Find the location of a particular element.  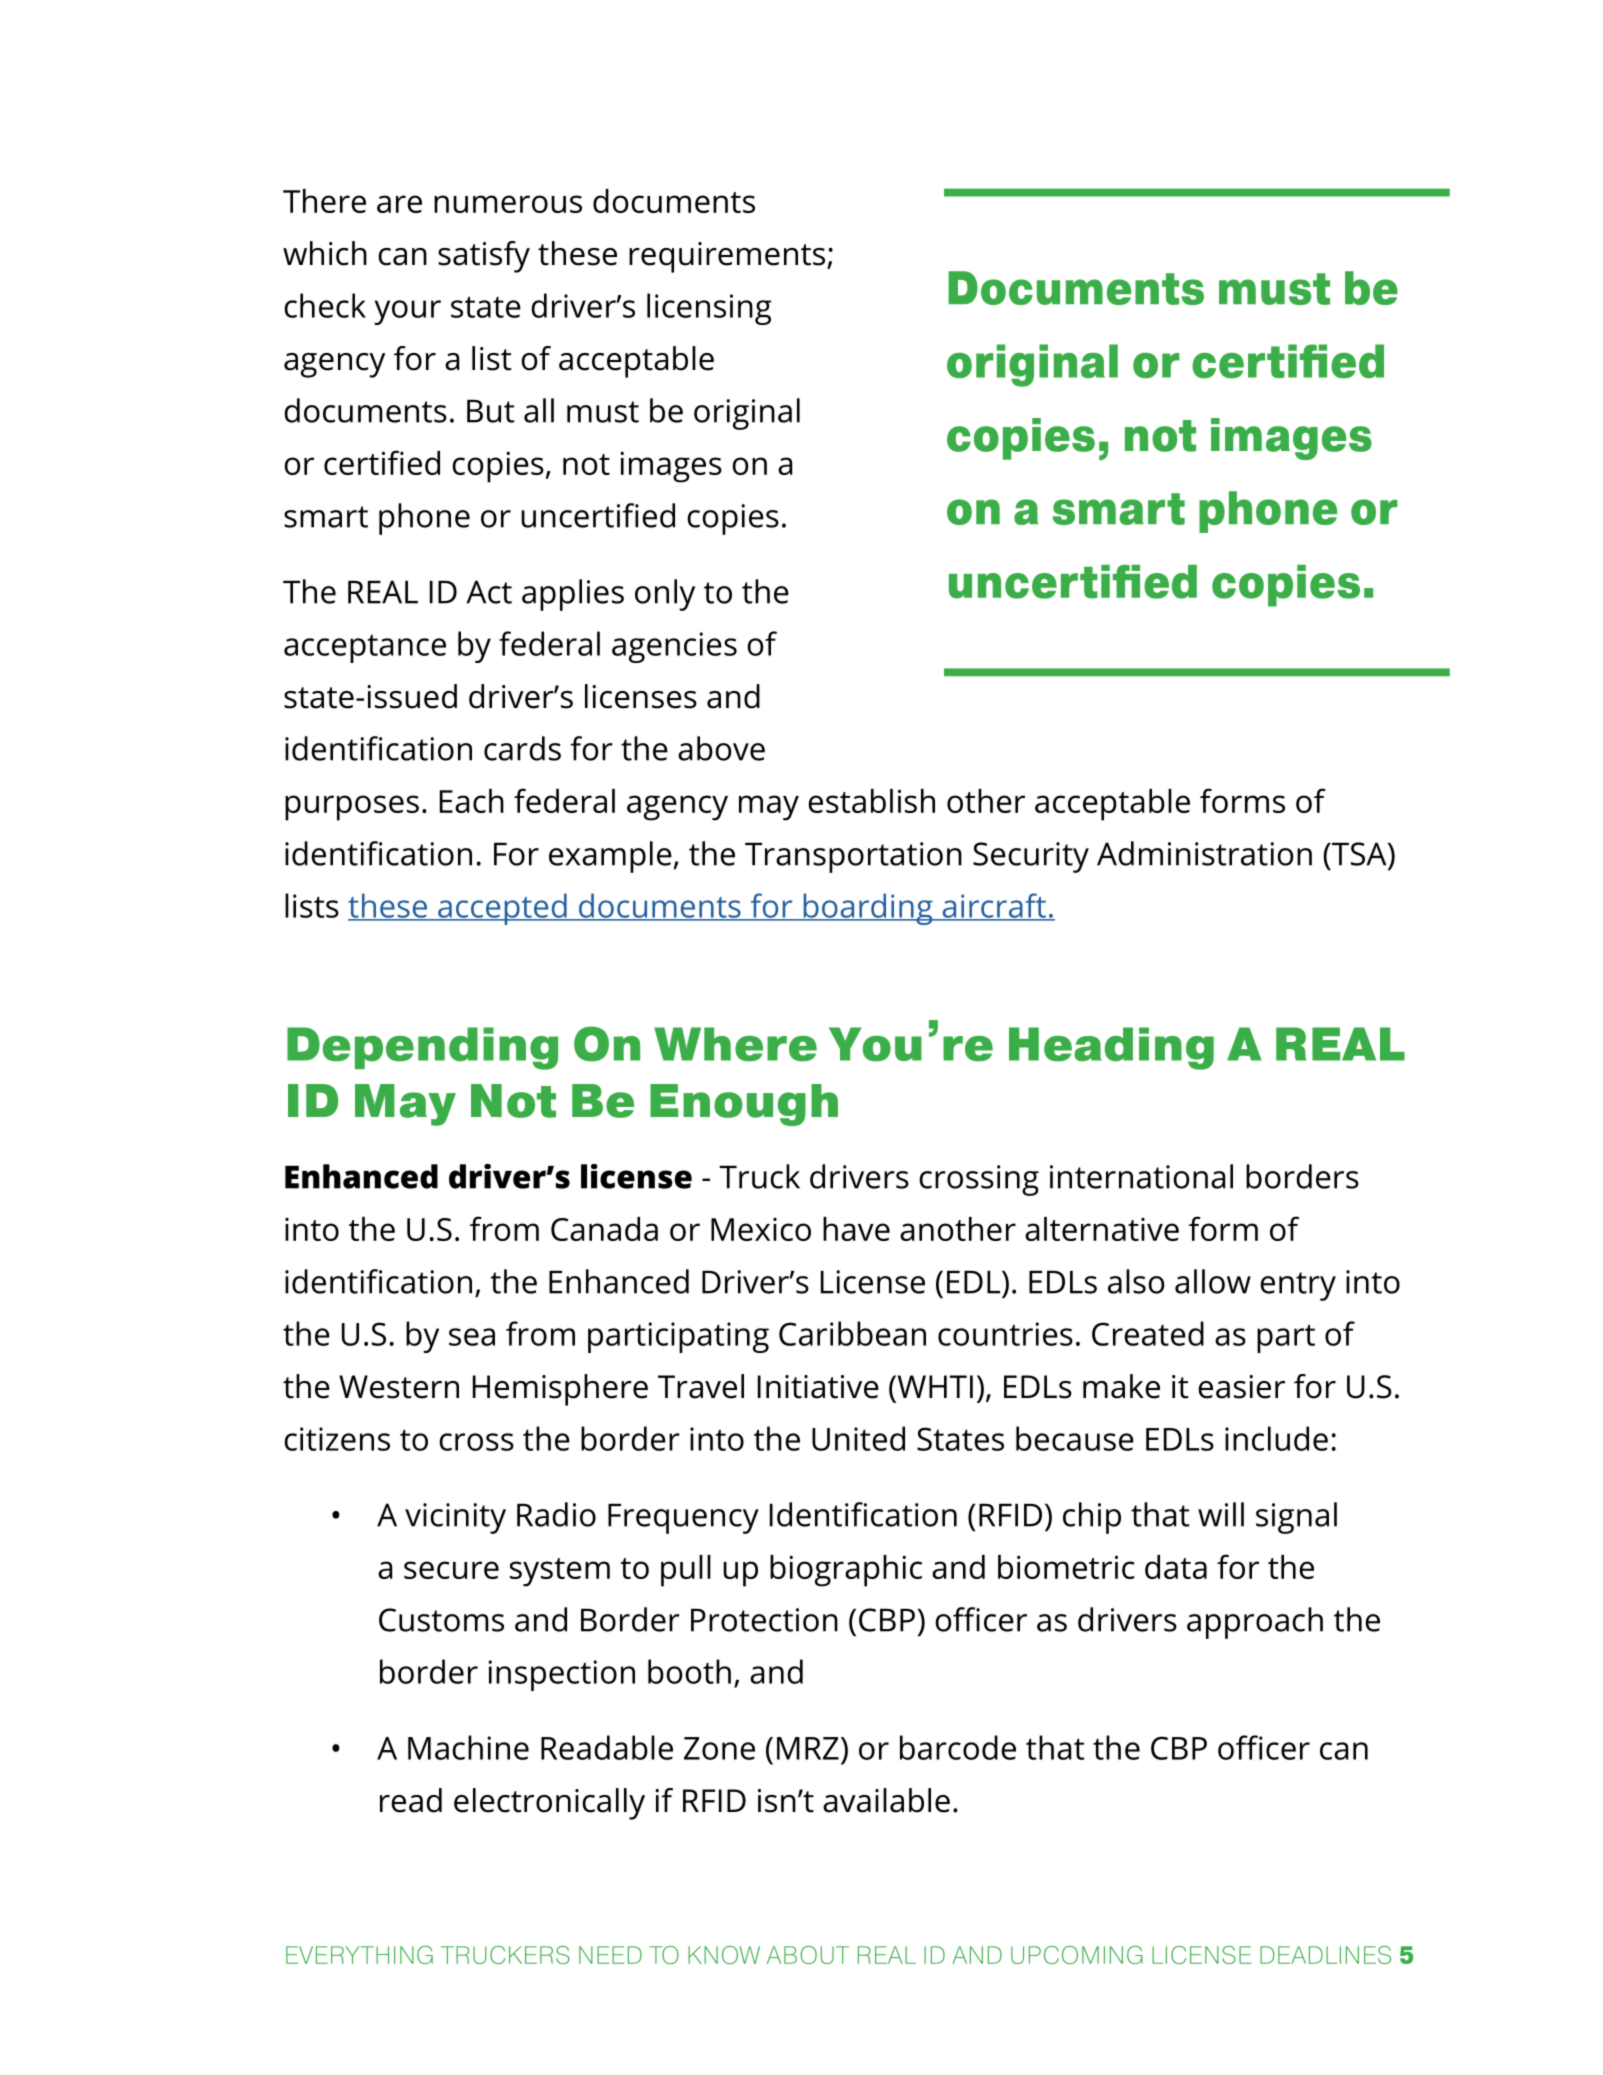

satisfy is located at coordinates (484, 257).
